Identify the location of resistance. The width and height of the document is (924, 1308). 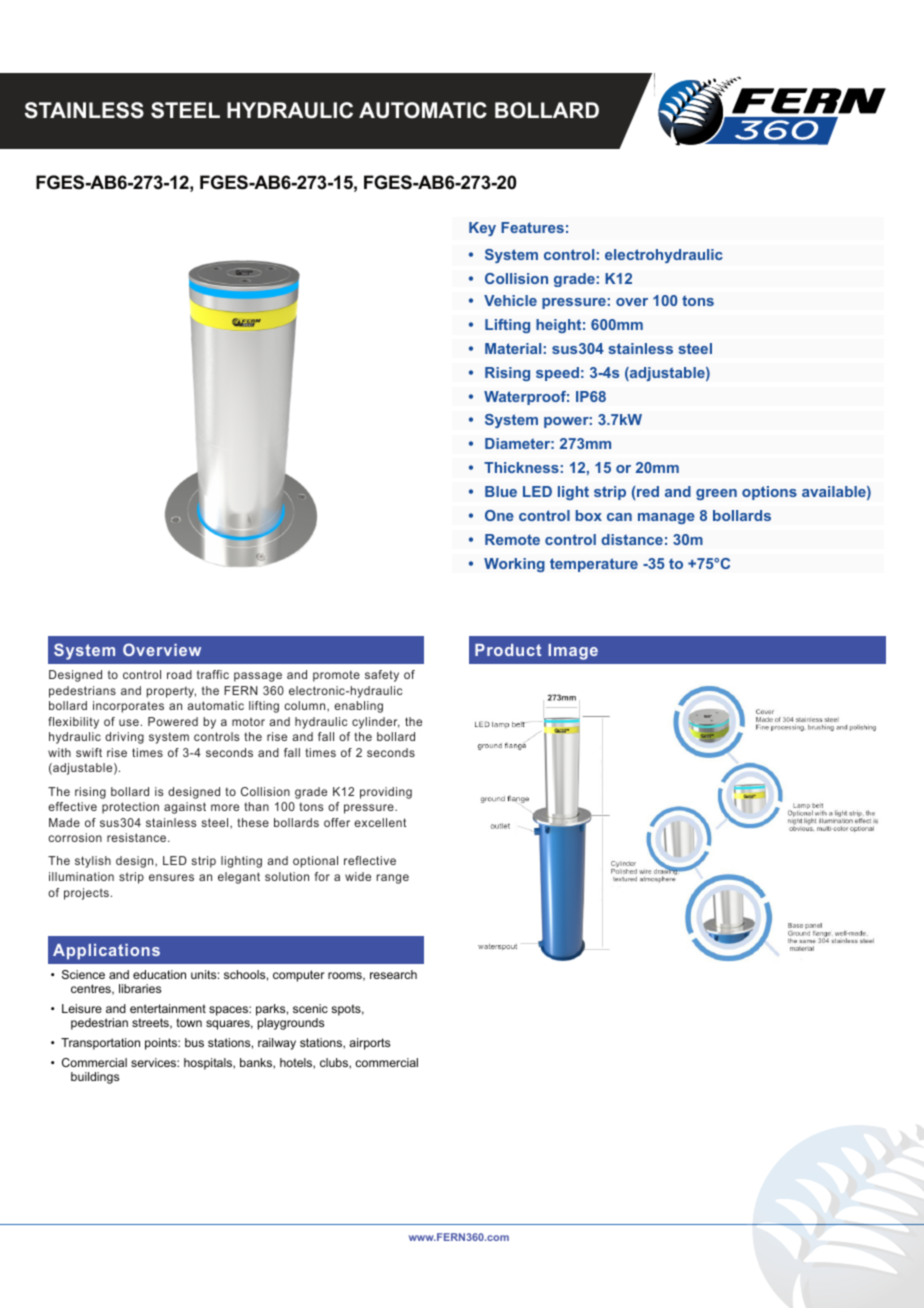
(138, 837).
